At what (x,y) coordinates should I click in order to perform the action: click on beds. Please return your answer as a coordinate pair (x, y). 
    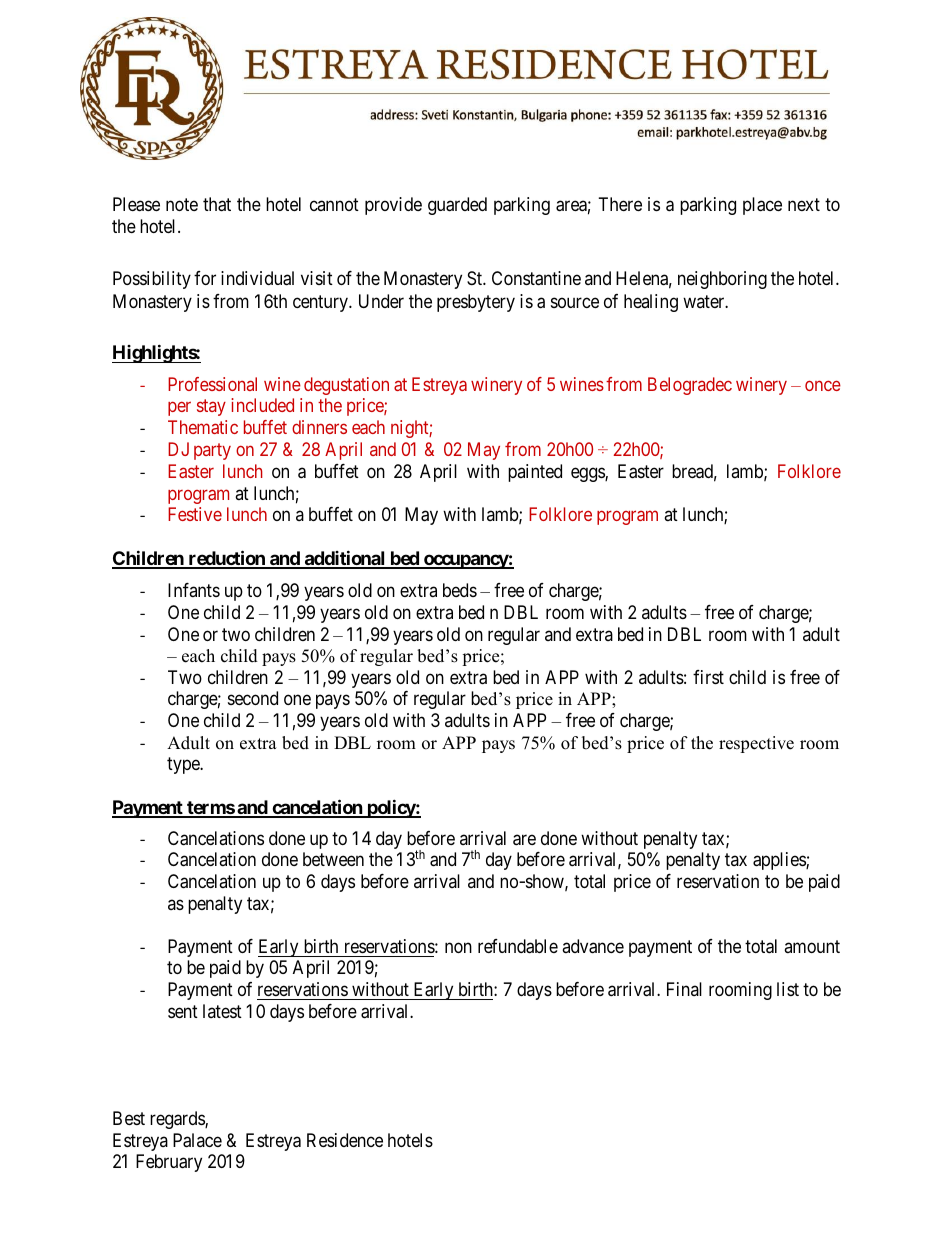
    Looking at the image, I should click on (460, 590).
